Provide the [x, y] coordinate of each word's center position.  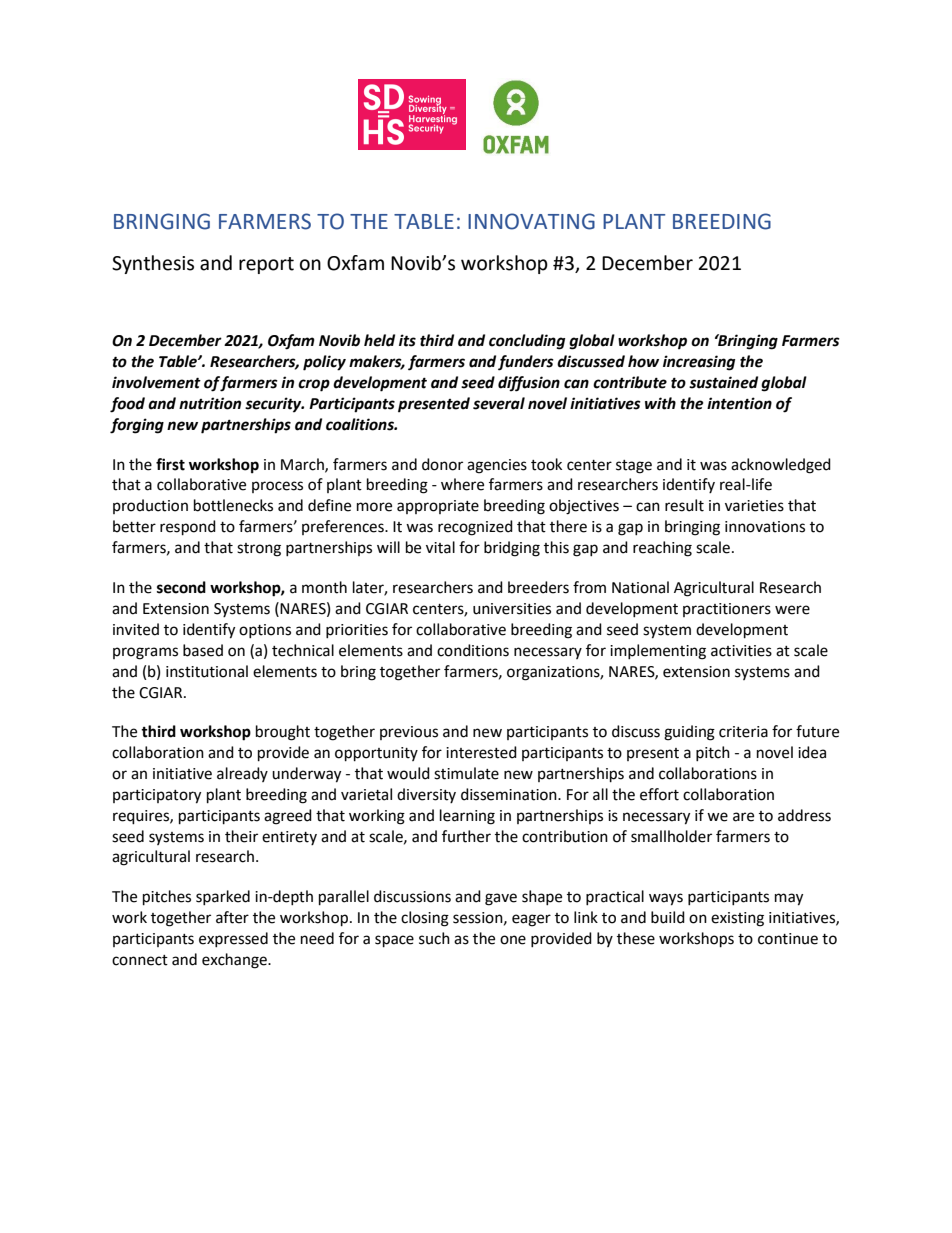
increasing [699, 363]
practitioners [727, 610]
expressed [233, 939]
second [181, 587]
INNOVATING [531, 221]
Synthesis [153, 264]
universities [512, 609]
